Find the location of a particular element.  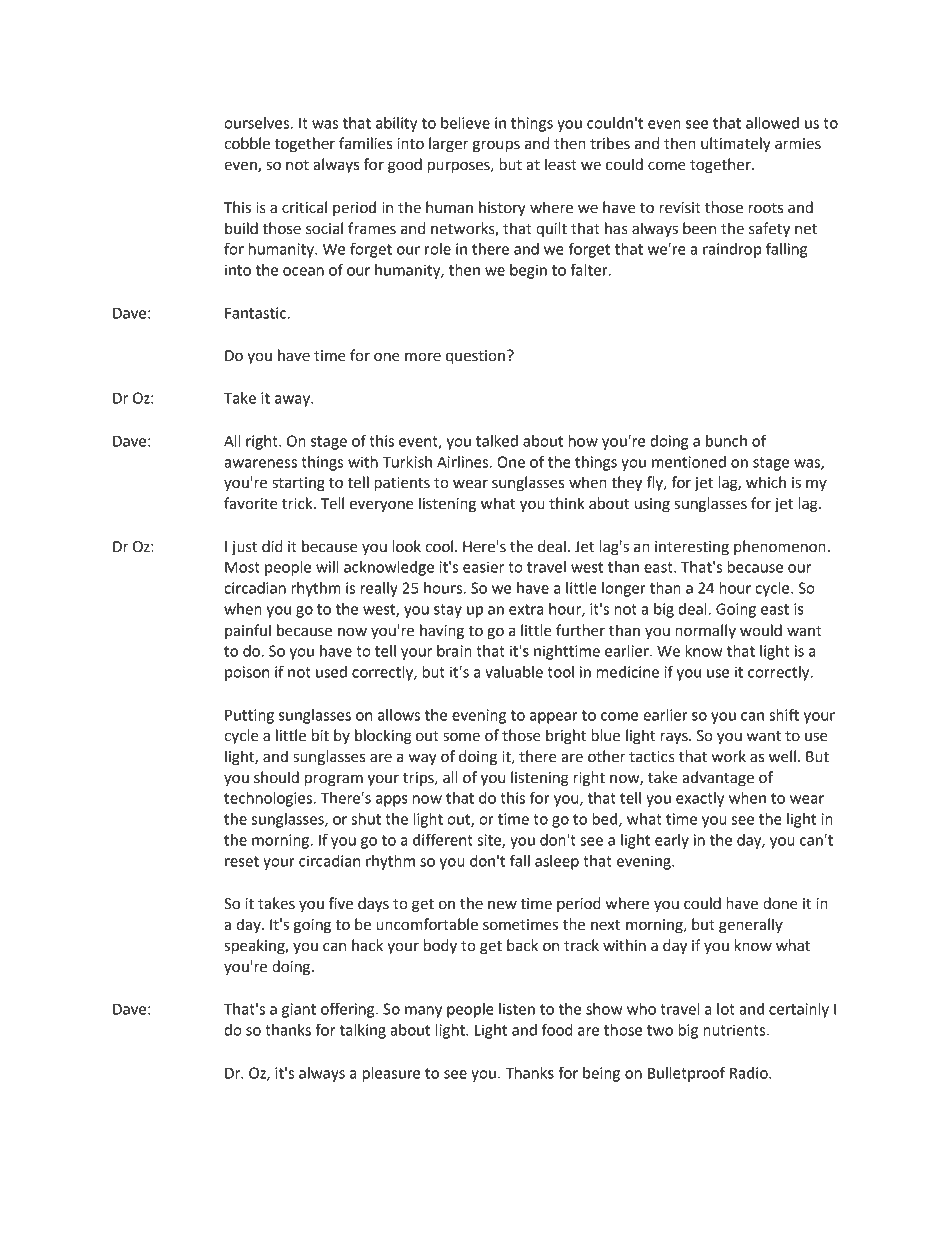

families is located at coordinates (365, 143).
